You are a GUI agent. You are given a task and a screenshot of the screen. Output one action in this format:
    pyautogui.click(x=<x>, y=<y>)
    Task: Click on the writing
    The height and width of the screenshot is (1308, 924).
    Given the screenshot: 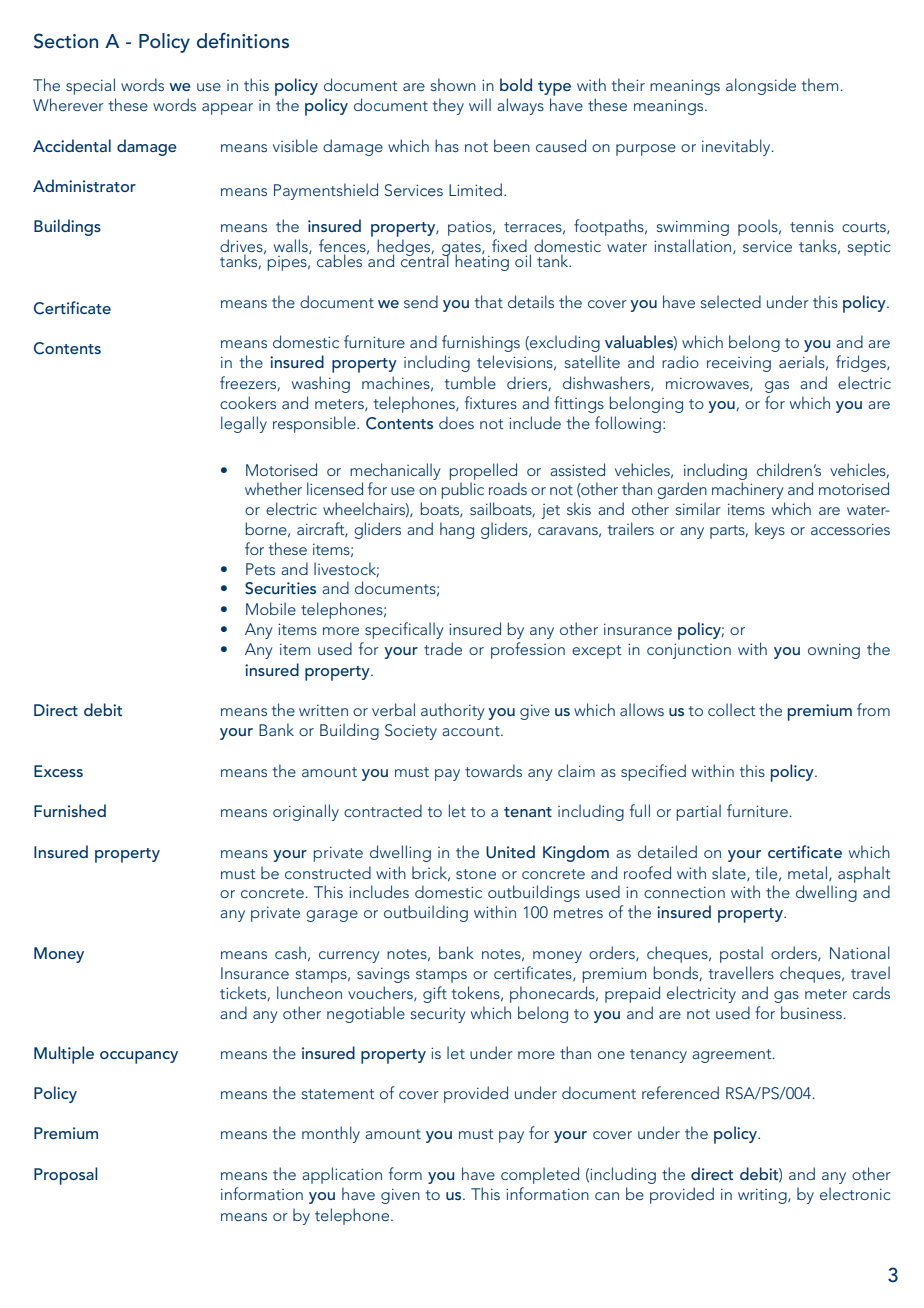 What is the action you would take?
    pyautogui.click(x=763, y=1196)
